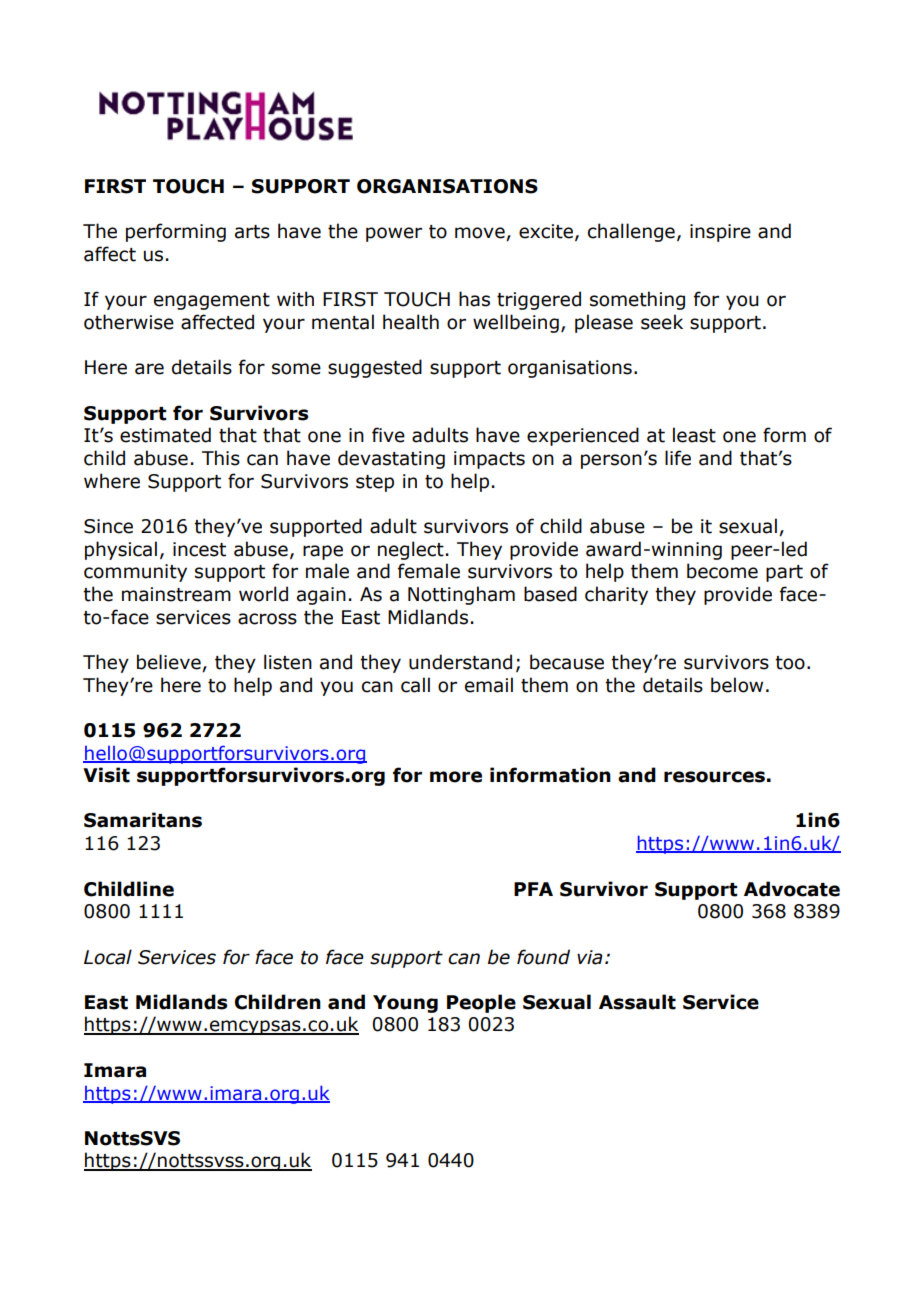 Image resolution: width=924 pixels, height=1308 pixels. What do you see at coordinates (108, 957) in the document?
I see `Local` at bounding box center [108, 957].
